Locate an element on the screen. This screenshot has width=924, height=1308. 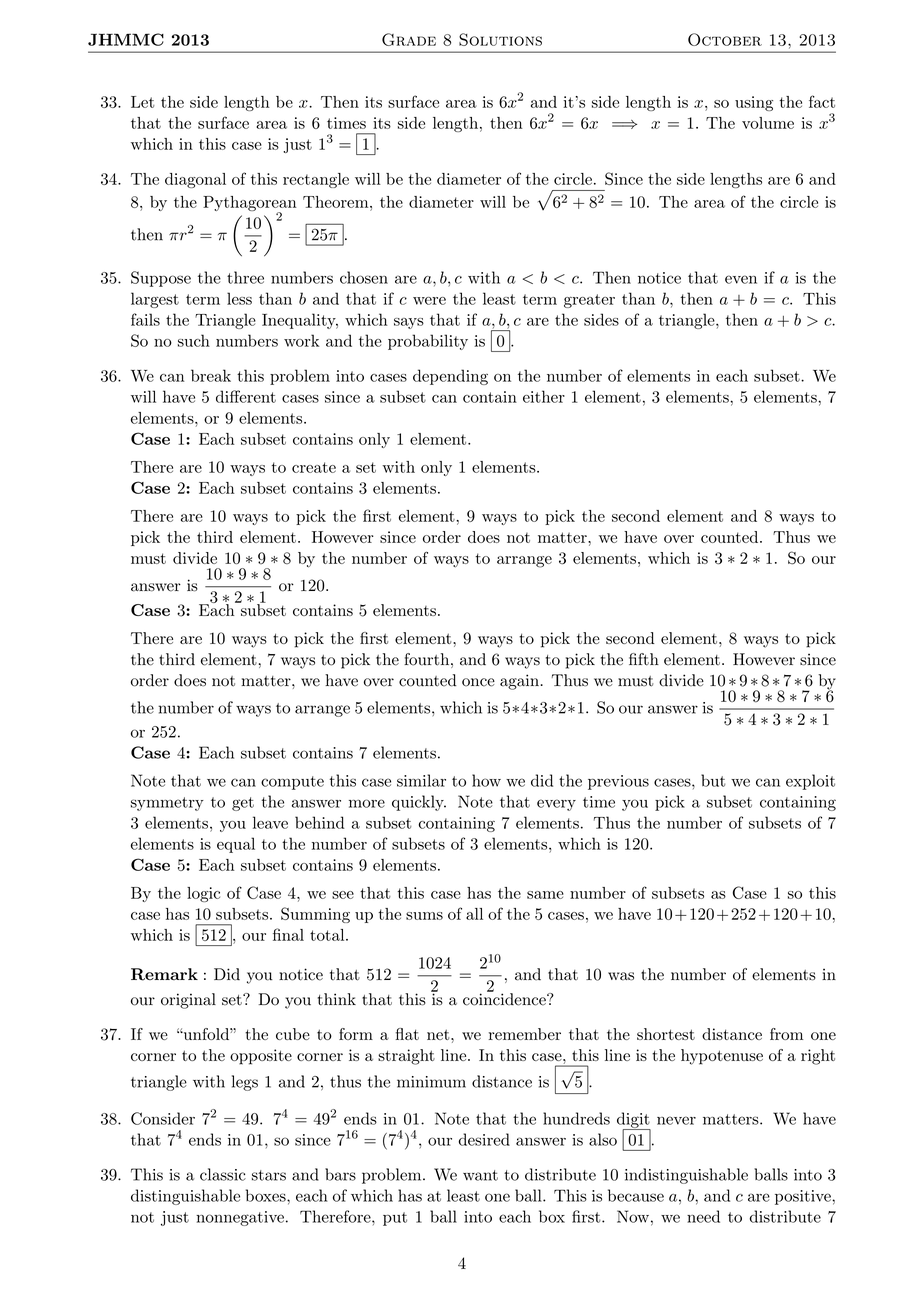
need is located at coordinates (703, 1216).
